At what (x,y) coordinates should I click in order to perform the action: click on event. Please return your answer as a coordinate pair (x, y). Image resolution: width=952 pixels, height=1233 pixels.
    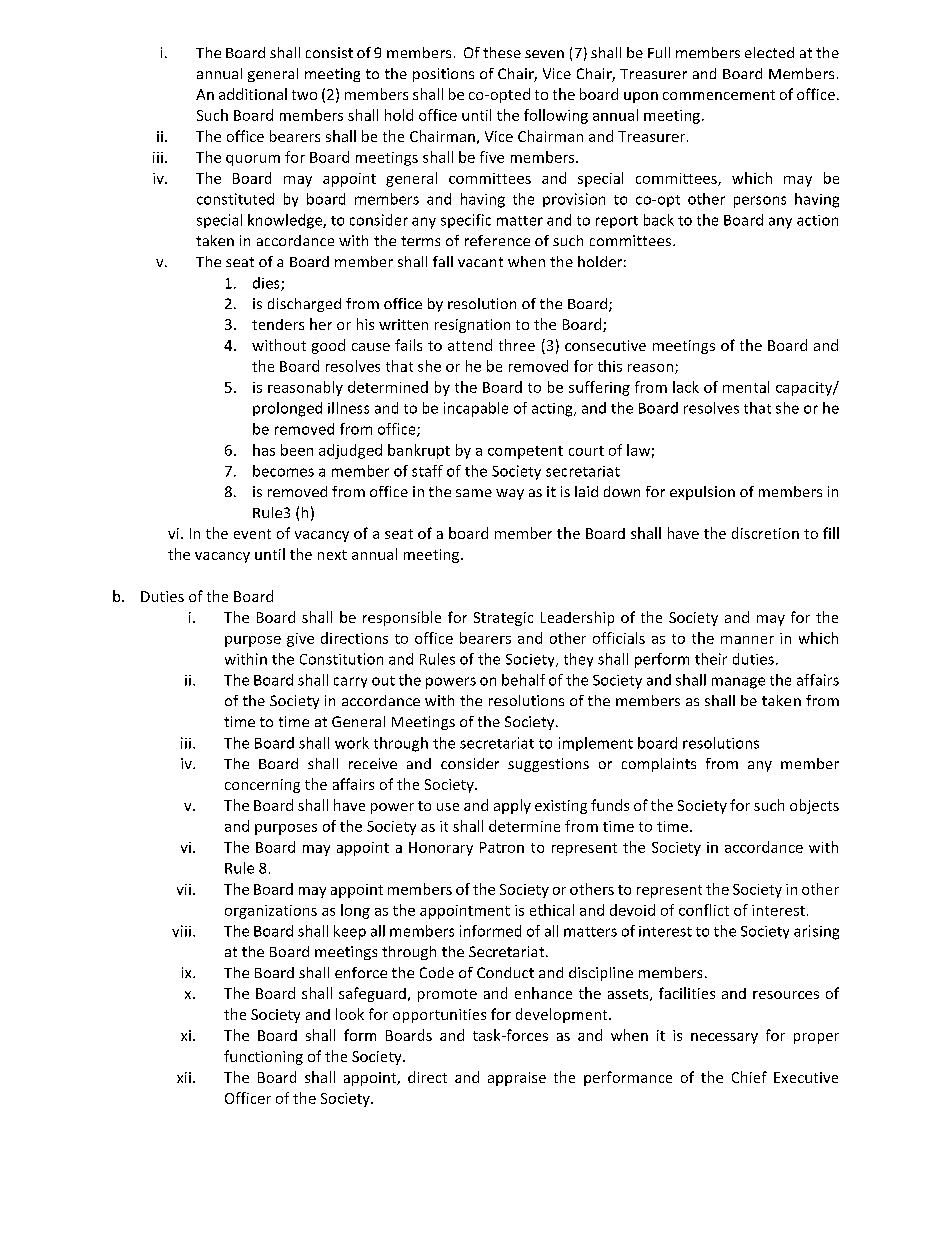
    Looking at the image, I should click on (252, 534).
